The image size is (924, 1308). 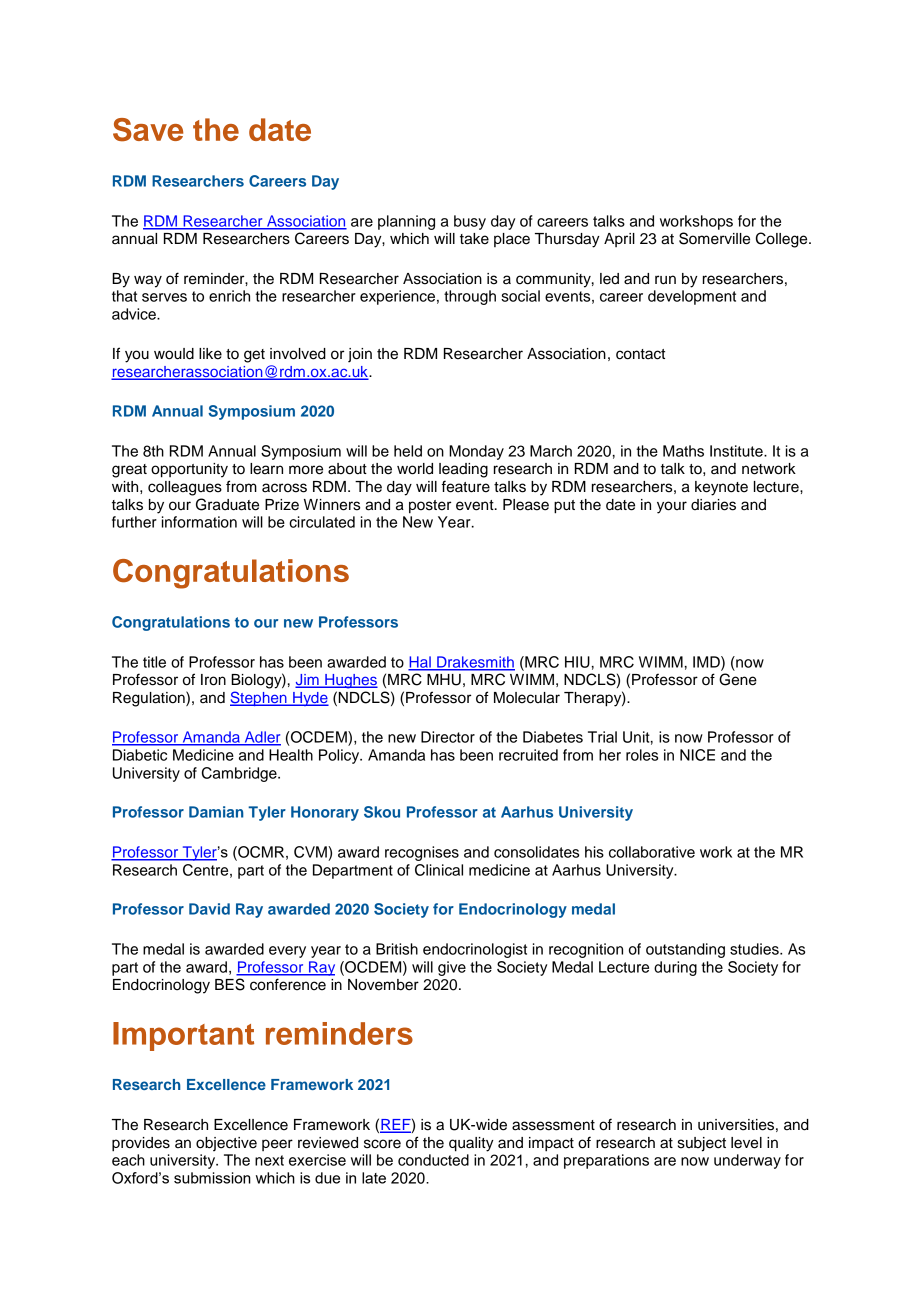 What do you see at coordinates (226, 1144) in the image?
I see `objective` at bounding box center [226, 1144].
